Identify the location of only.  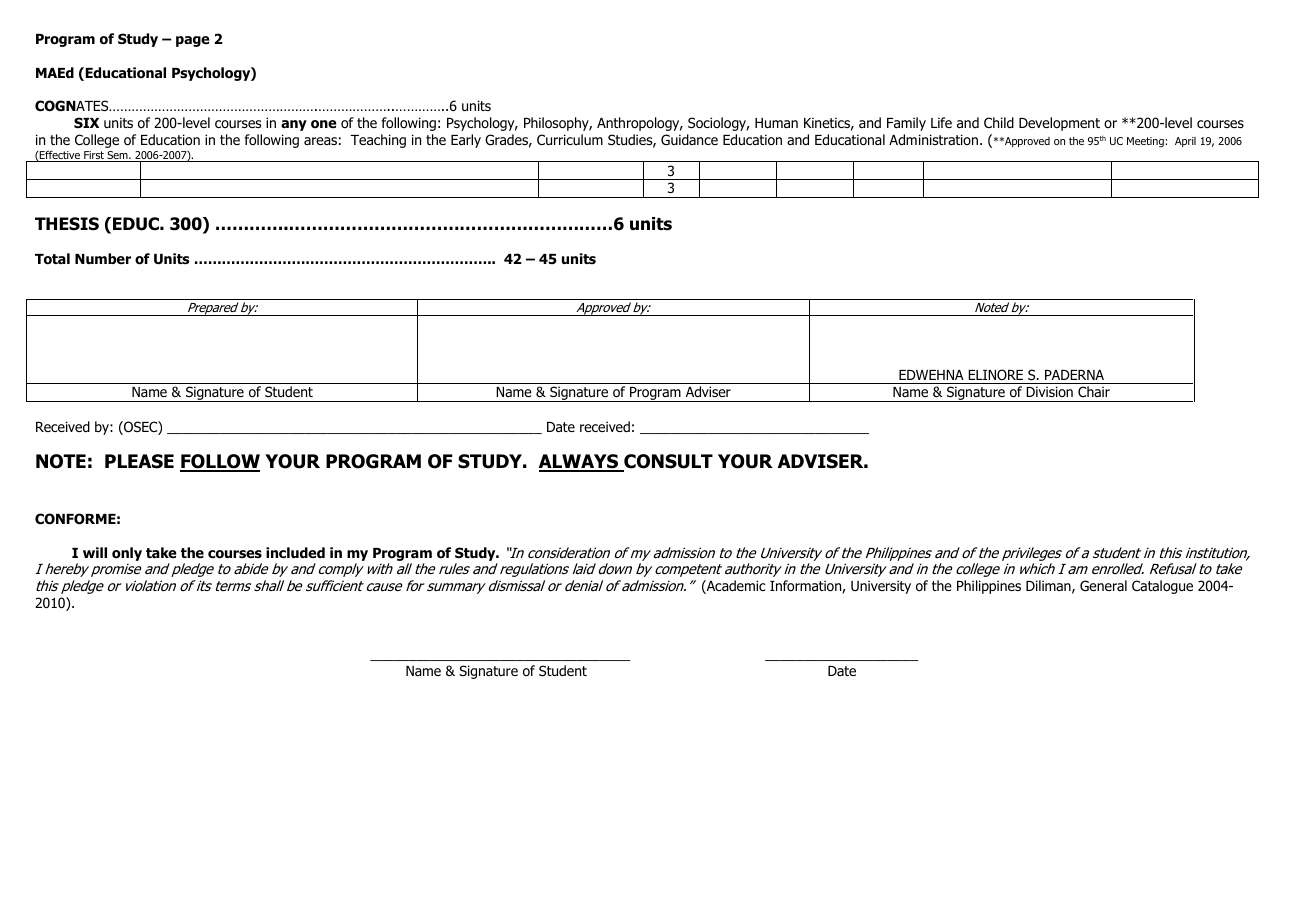
(127, 554).
